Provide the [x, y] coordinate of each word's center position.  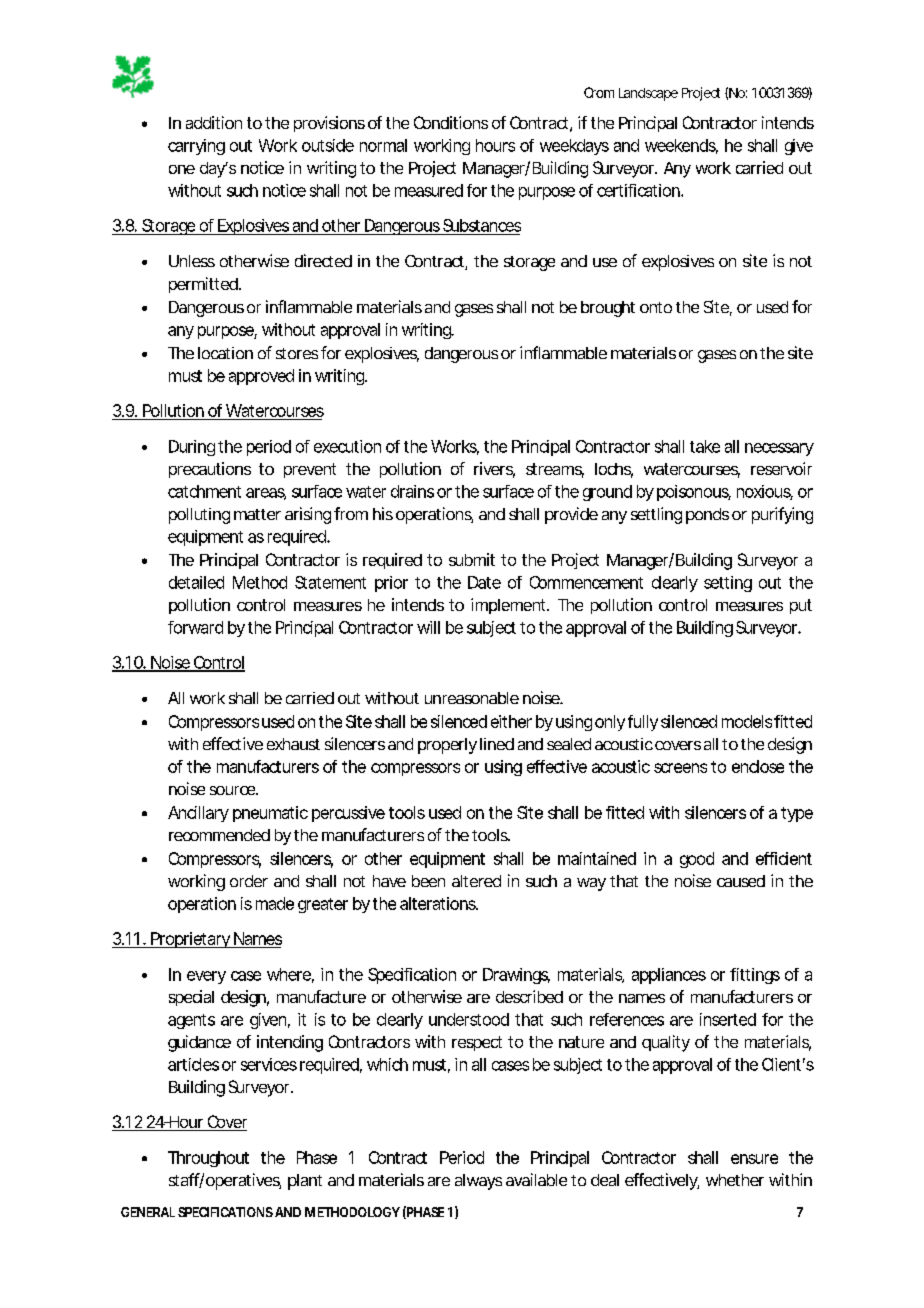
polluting [199, 516]
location [225, 353]
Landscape [648, 94]
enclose [758, 766]
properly [447, 746]
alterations [438, 903]
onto [656, 307]
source [232, 790]
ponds [707, 516]
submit [472, 559]
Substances [482, 225]
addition [214, 122]
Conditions [451, 122]
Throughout [208, 1159]
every [206, 977]
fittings [755, 976]
